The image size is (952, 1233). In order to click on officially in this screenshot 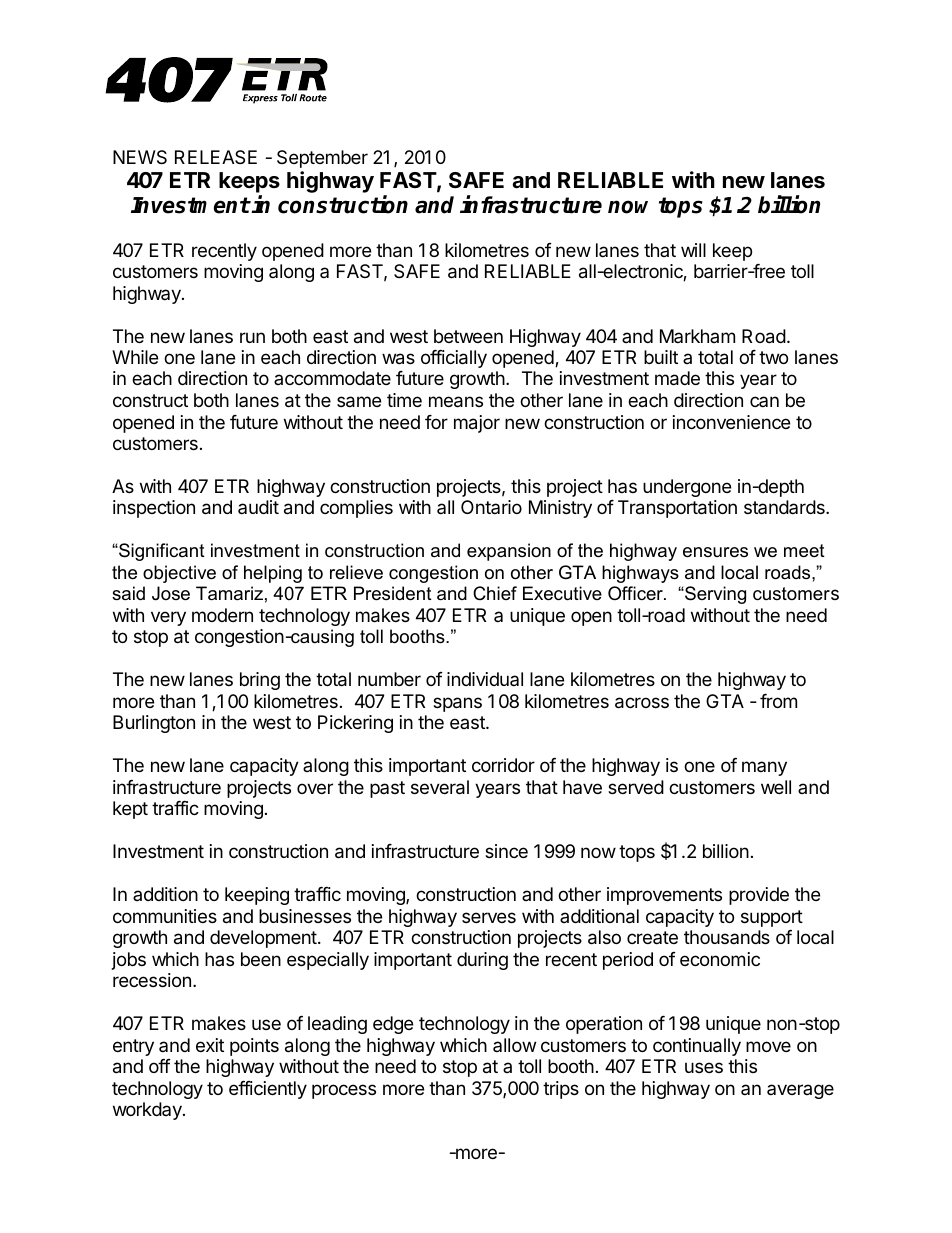, I will do `click(454, 359)`.
